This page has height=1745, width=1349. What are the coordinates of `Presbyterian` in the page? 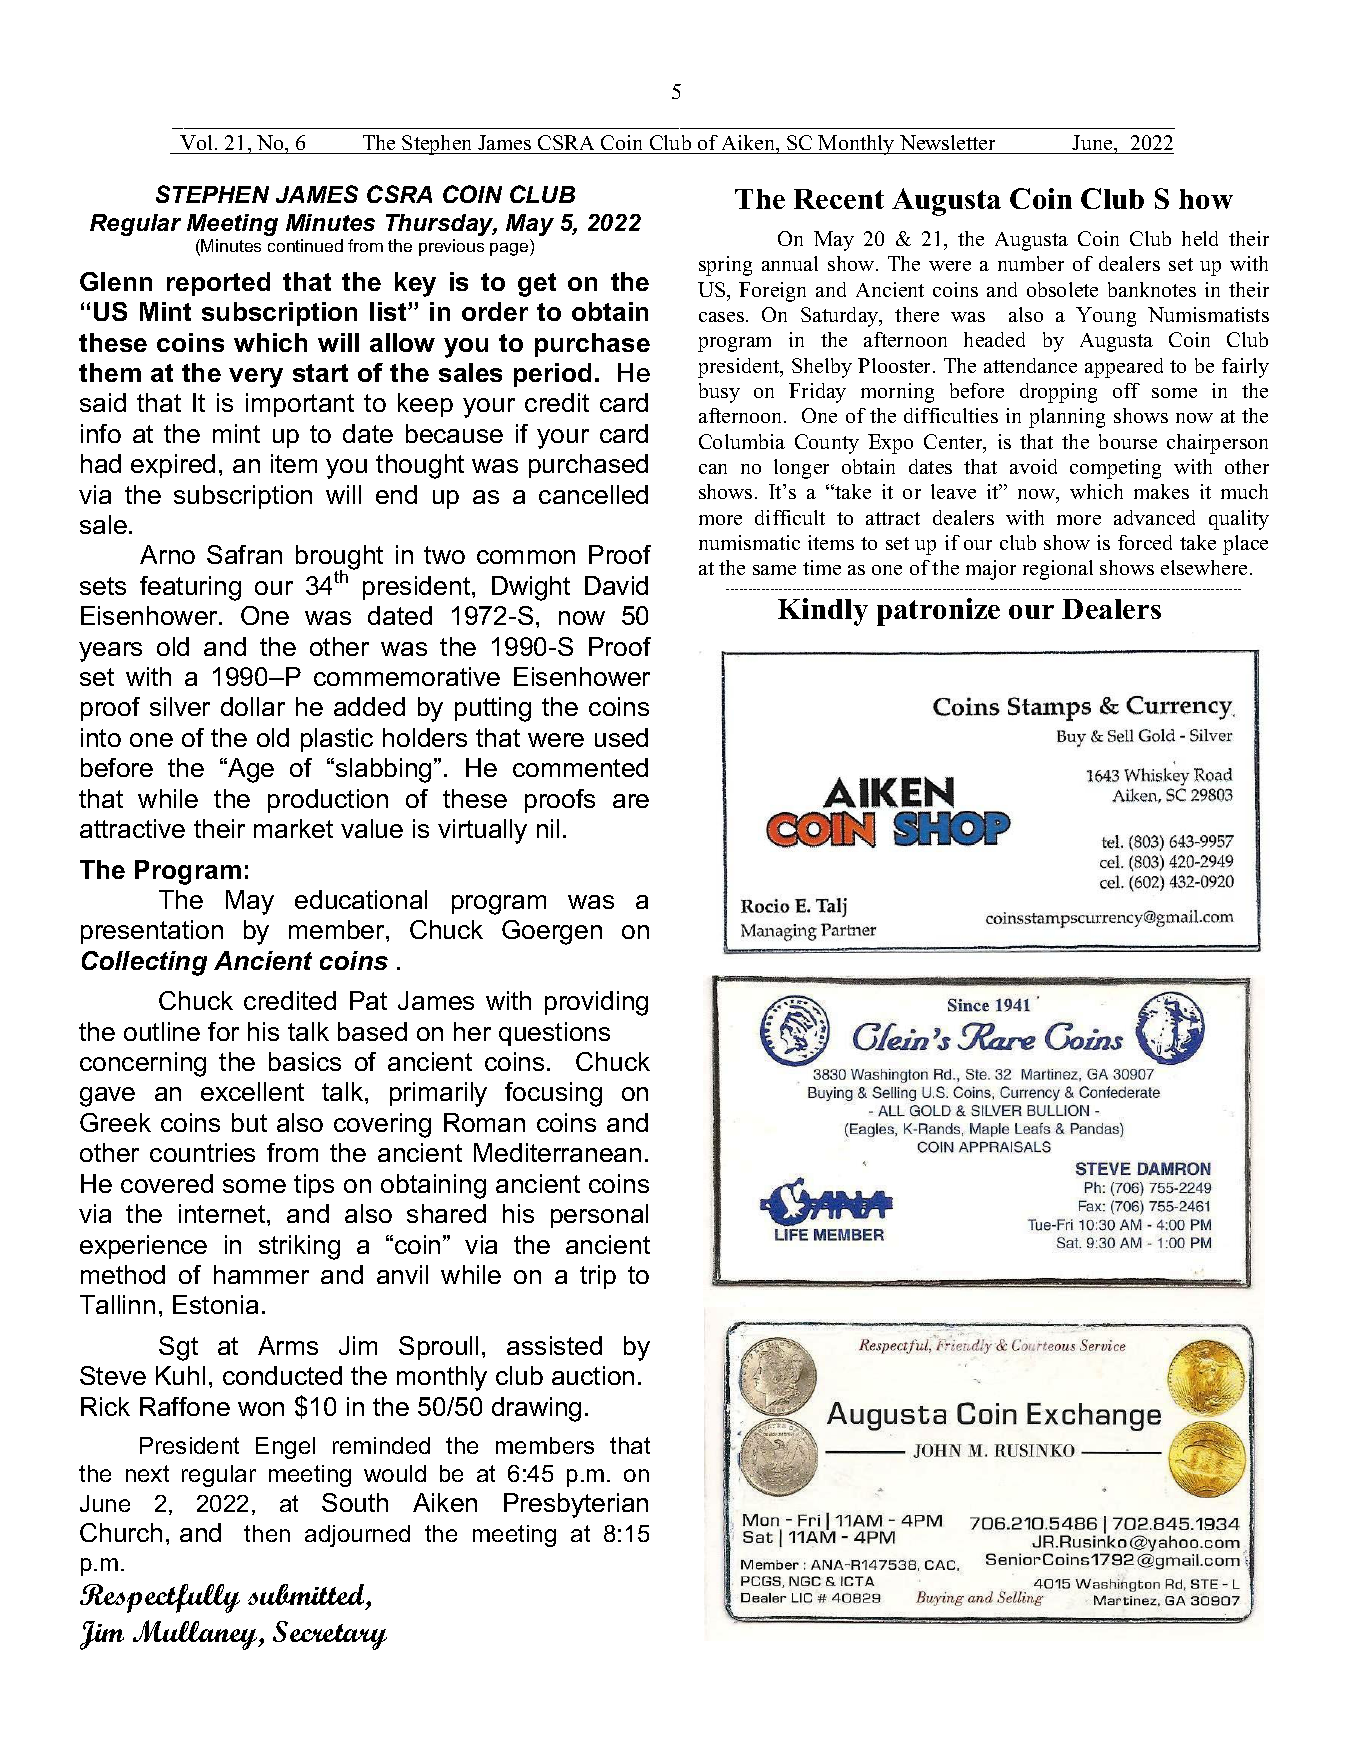 It's located at (576, 1505).
